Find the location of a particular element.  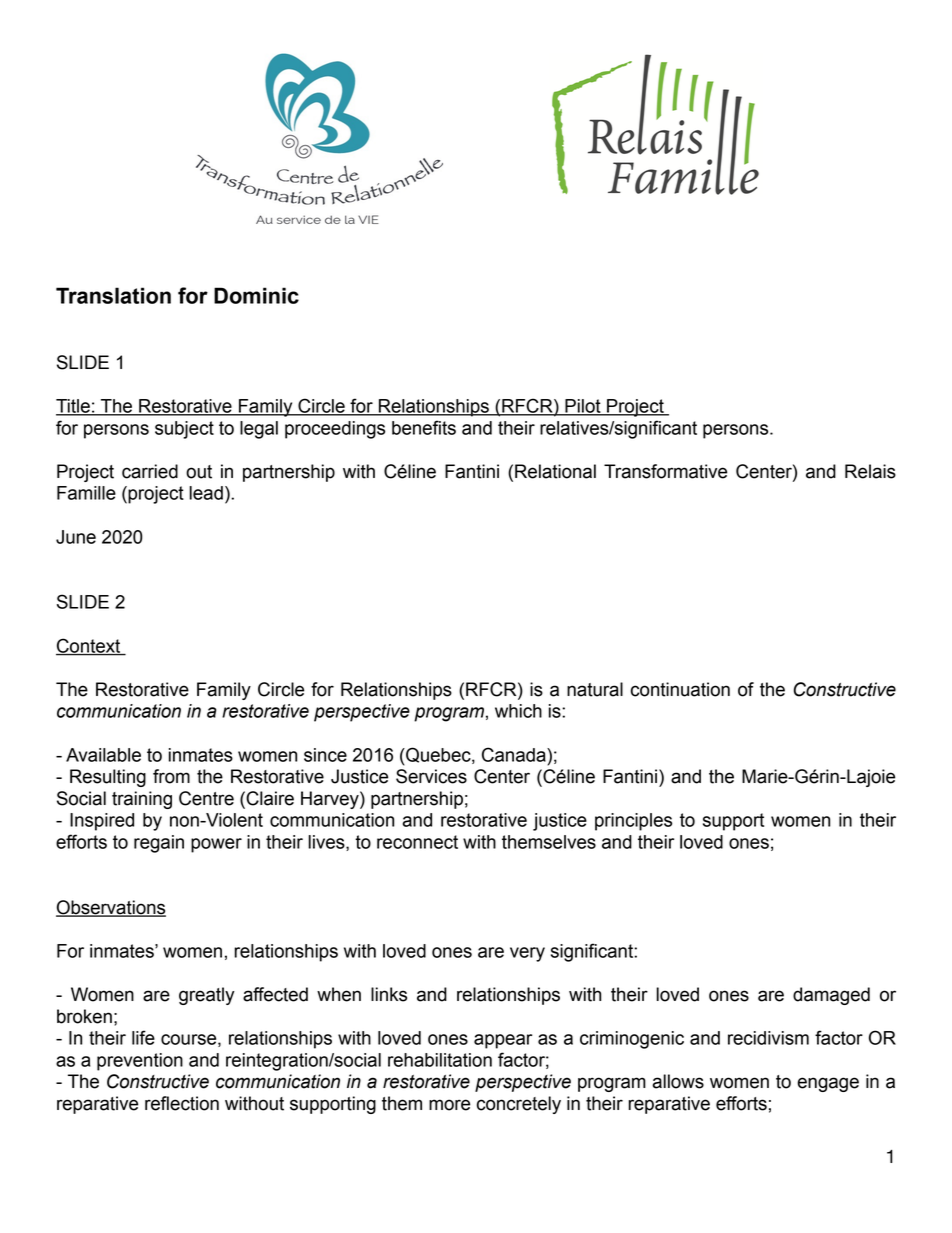

Relational is located at coordinates (555, 471).
